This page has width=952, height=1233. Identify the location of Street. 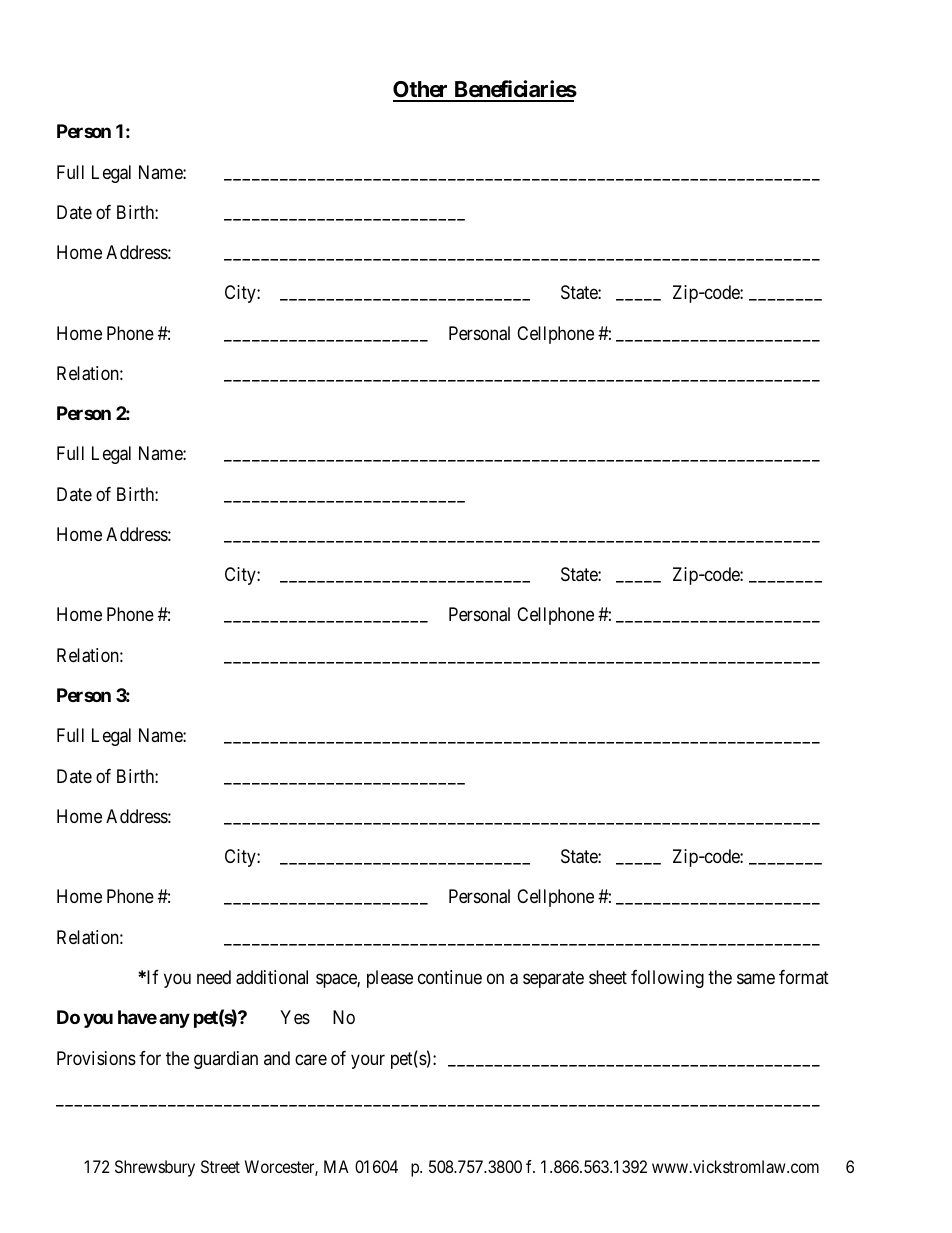
(220, 1166).
